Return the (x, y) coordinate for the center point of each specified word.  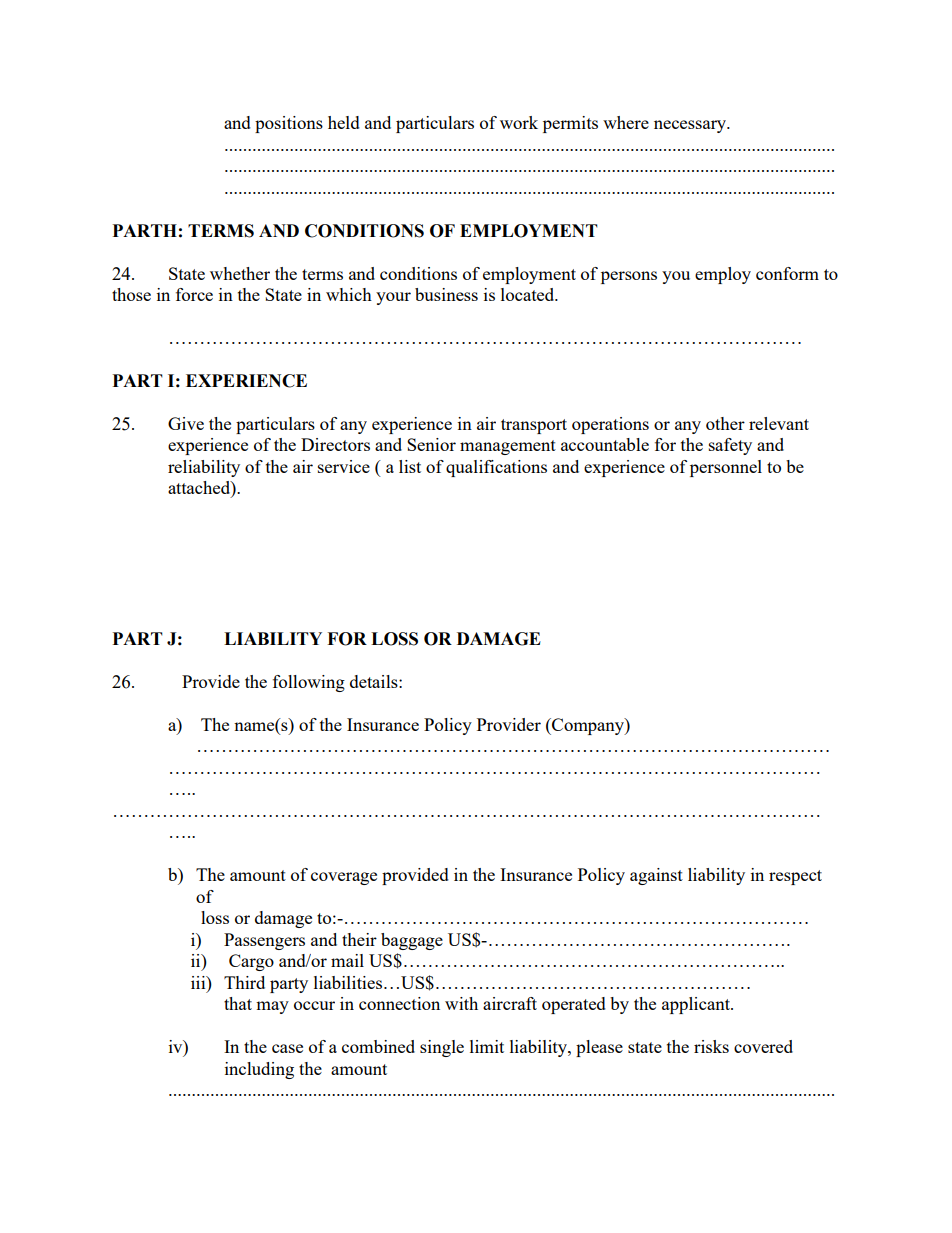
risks (711, 1046)
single (442, 1048)
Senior (431, 444)
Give (186, 423)
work (519, 122)
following (309, 683)
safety (730, 446)
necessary (691, 126)
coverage (344, 878)
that (238, 1003)
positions (289, 124)
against (656, 876)
